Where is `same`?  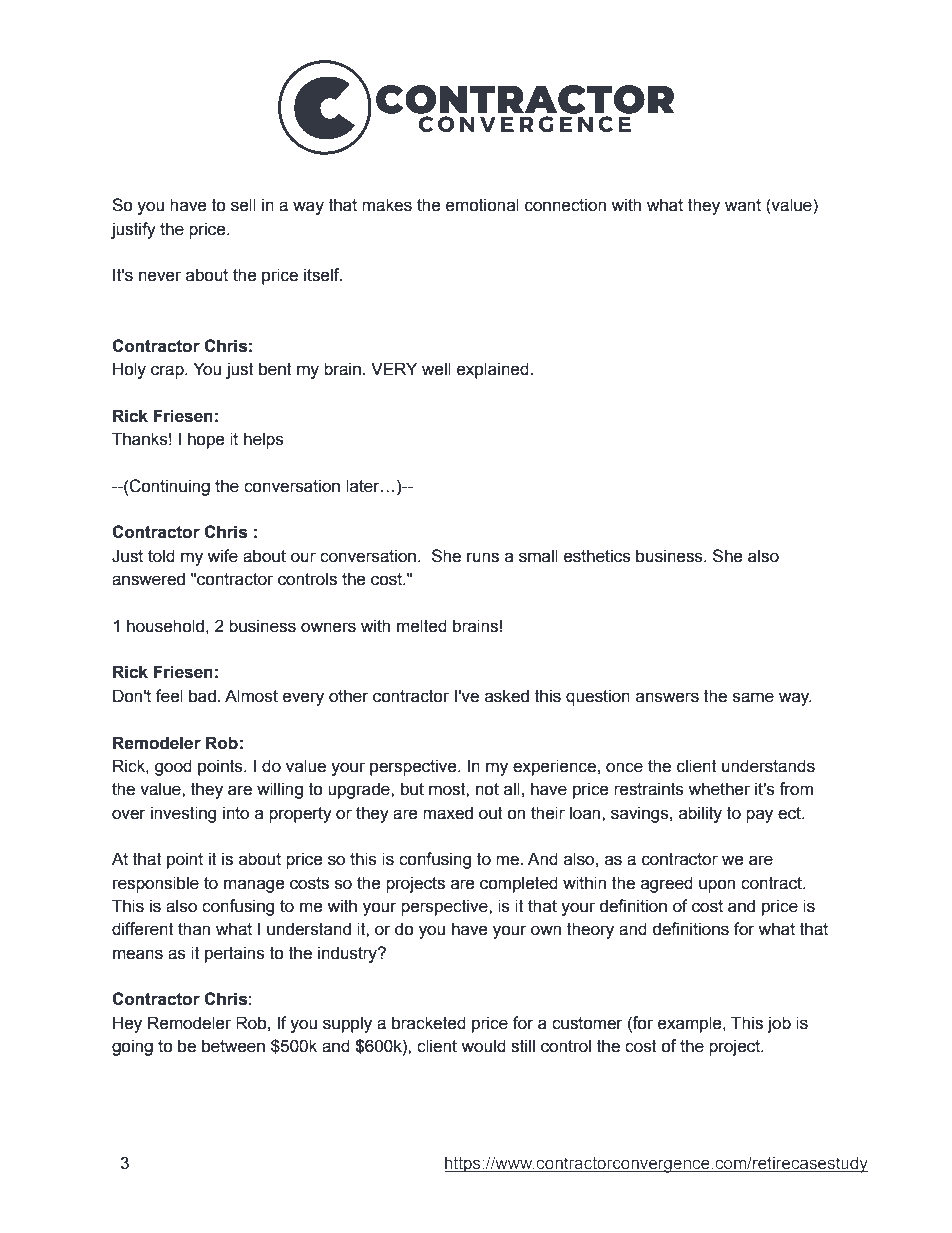 same is located at coordinates (753, 697).
